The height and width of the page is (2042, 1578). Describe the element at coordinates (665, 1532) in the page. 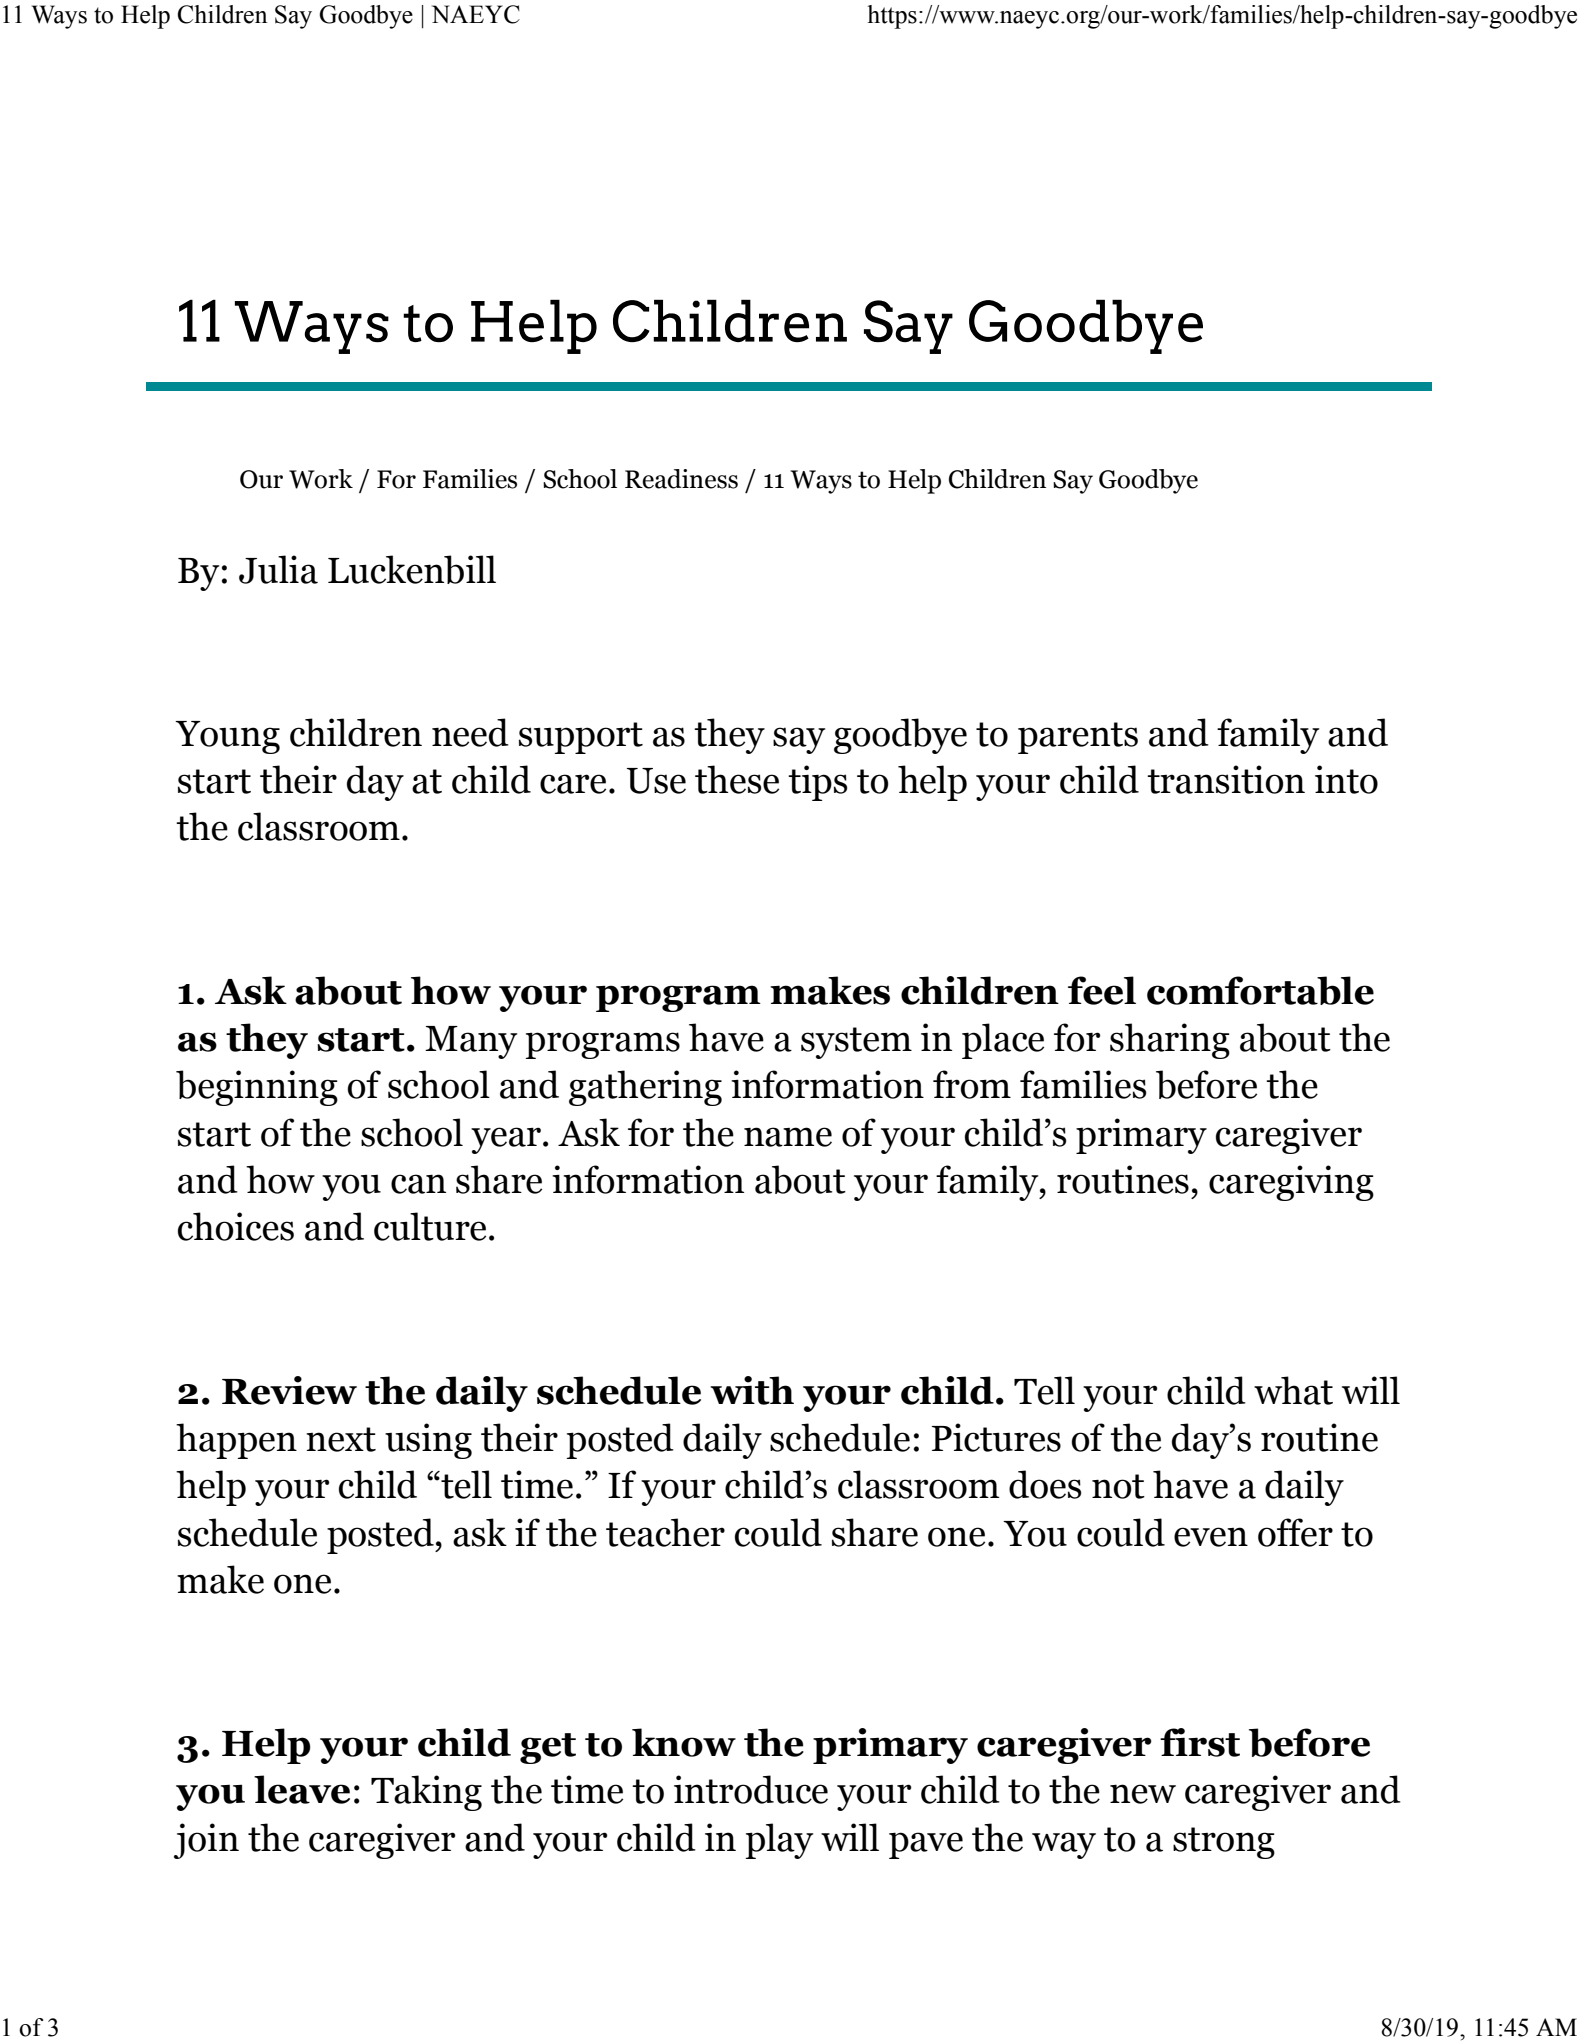

I see `teacher` at that location.
